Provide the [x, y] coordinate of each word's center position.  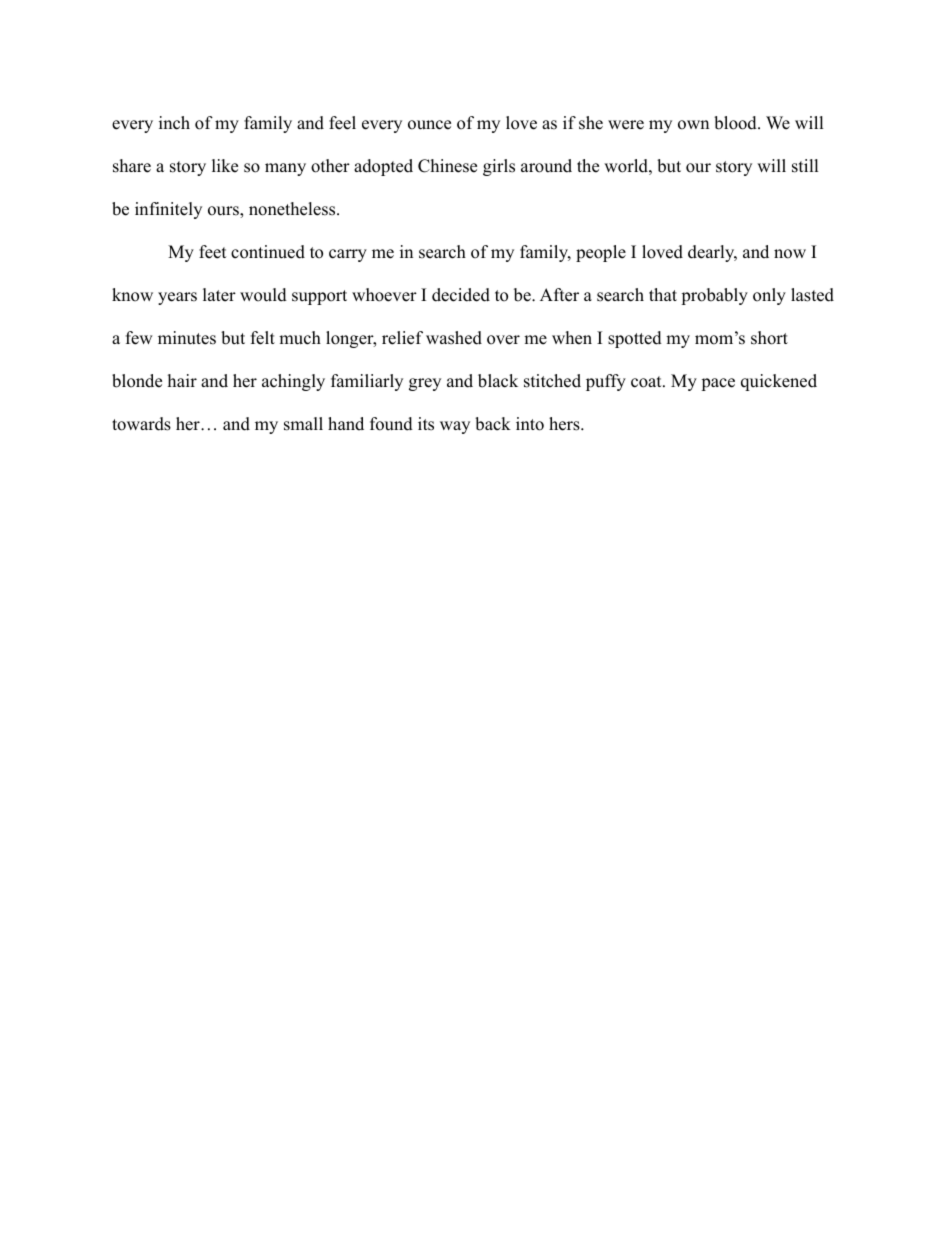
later [219, 295]
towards [141, 424]
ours [224, 212]
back [493, 424]
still [805, 166]
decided [461, 295]
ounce [429, 125]
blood [736, 123]
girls [499, 167]
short [769, 338]
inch [174, 123]
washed [454, 338]
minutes [187, 338]
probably [714, 296]
